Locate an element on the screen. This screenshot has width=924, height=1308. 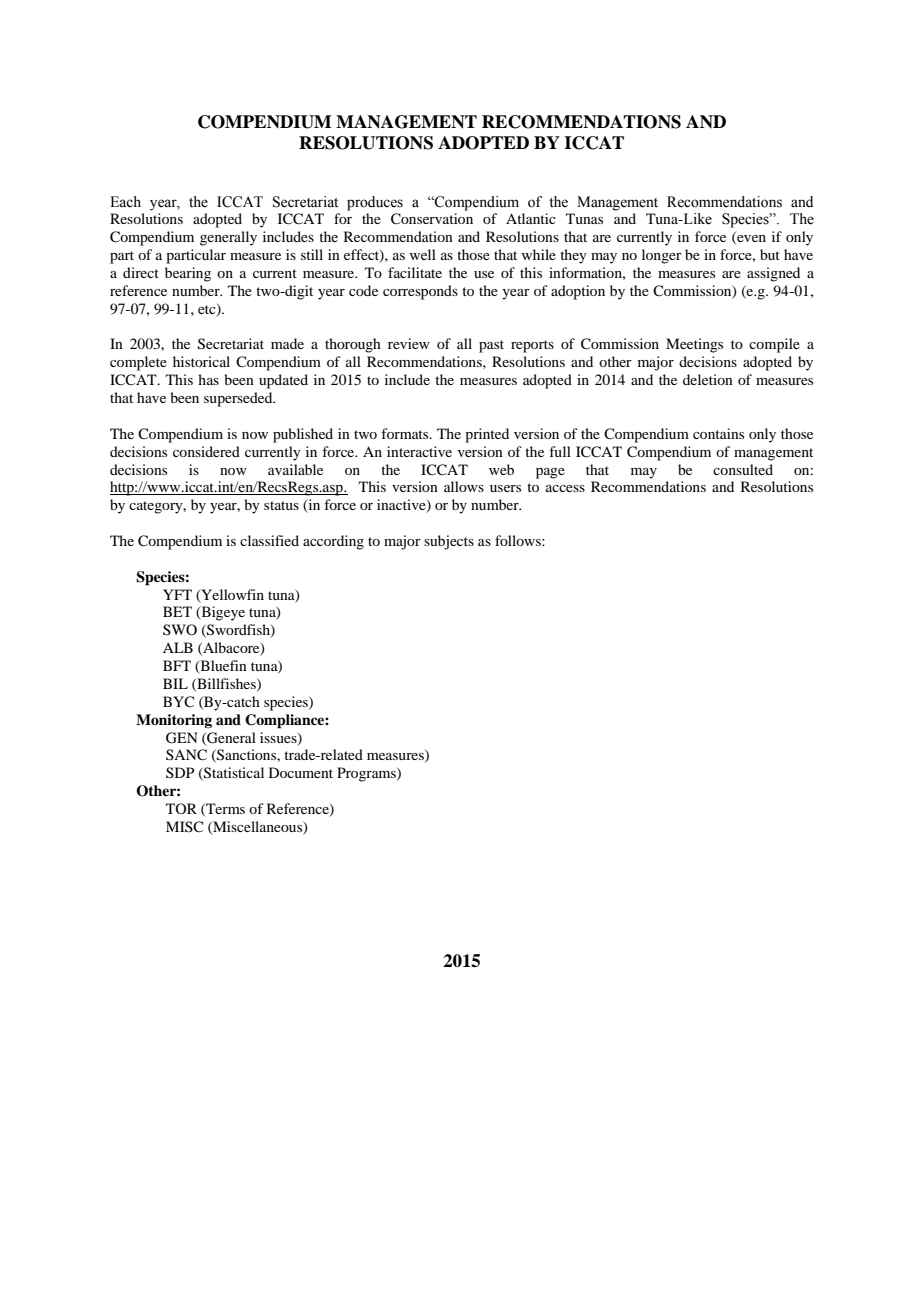
Document is located at coordinates (301, 772).
